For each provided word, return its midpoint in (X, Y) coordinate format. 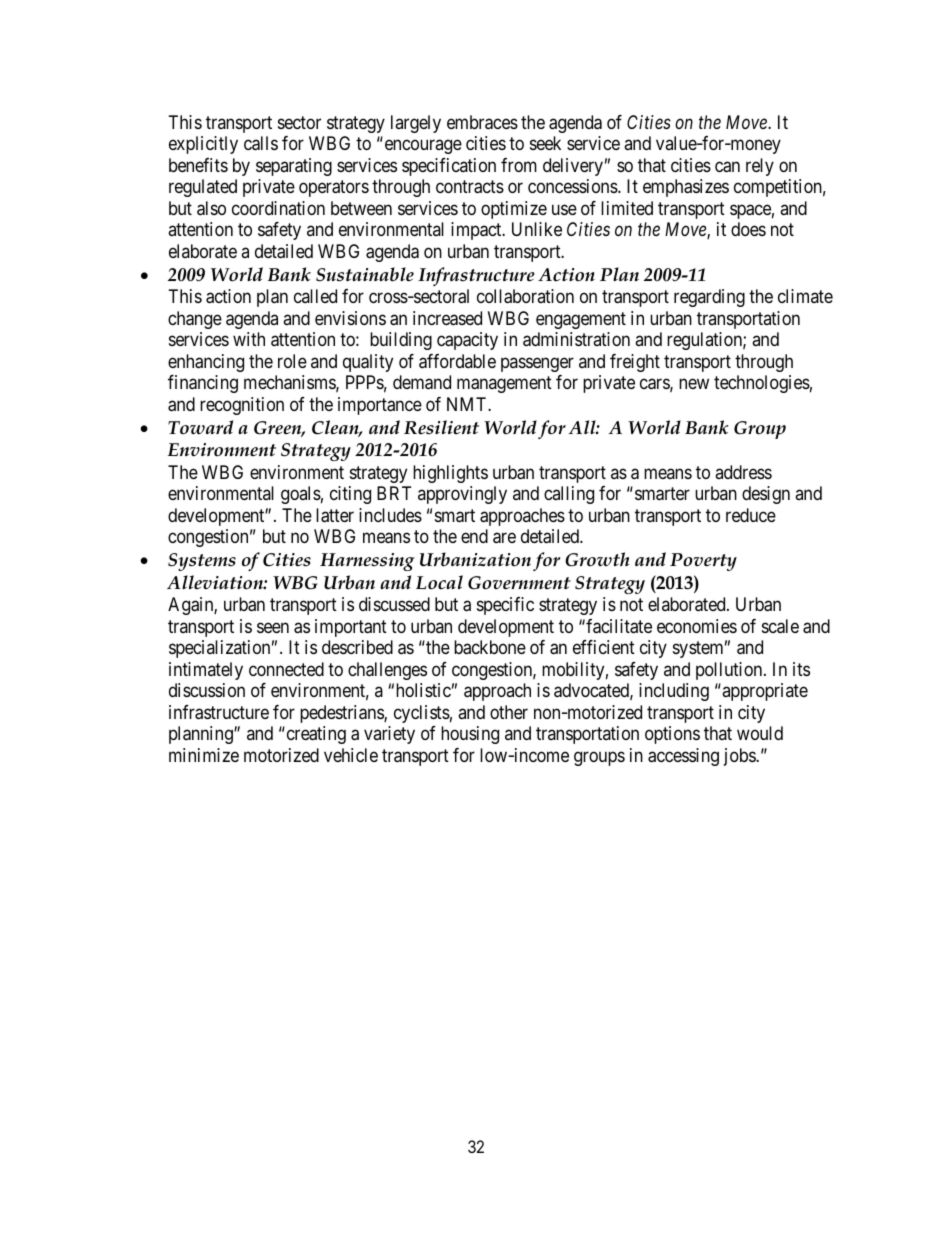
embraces (482, 122)
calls (261, 143)
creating (315, 735)
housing (470, 735)
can (727, 167)
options (672, 735)
